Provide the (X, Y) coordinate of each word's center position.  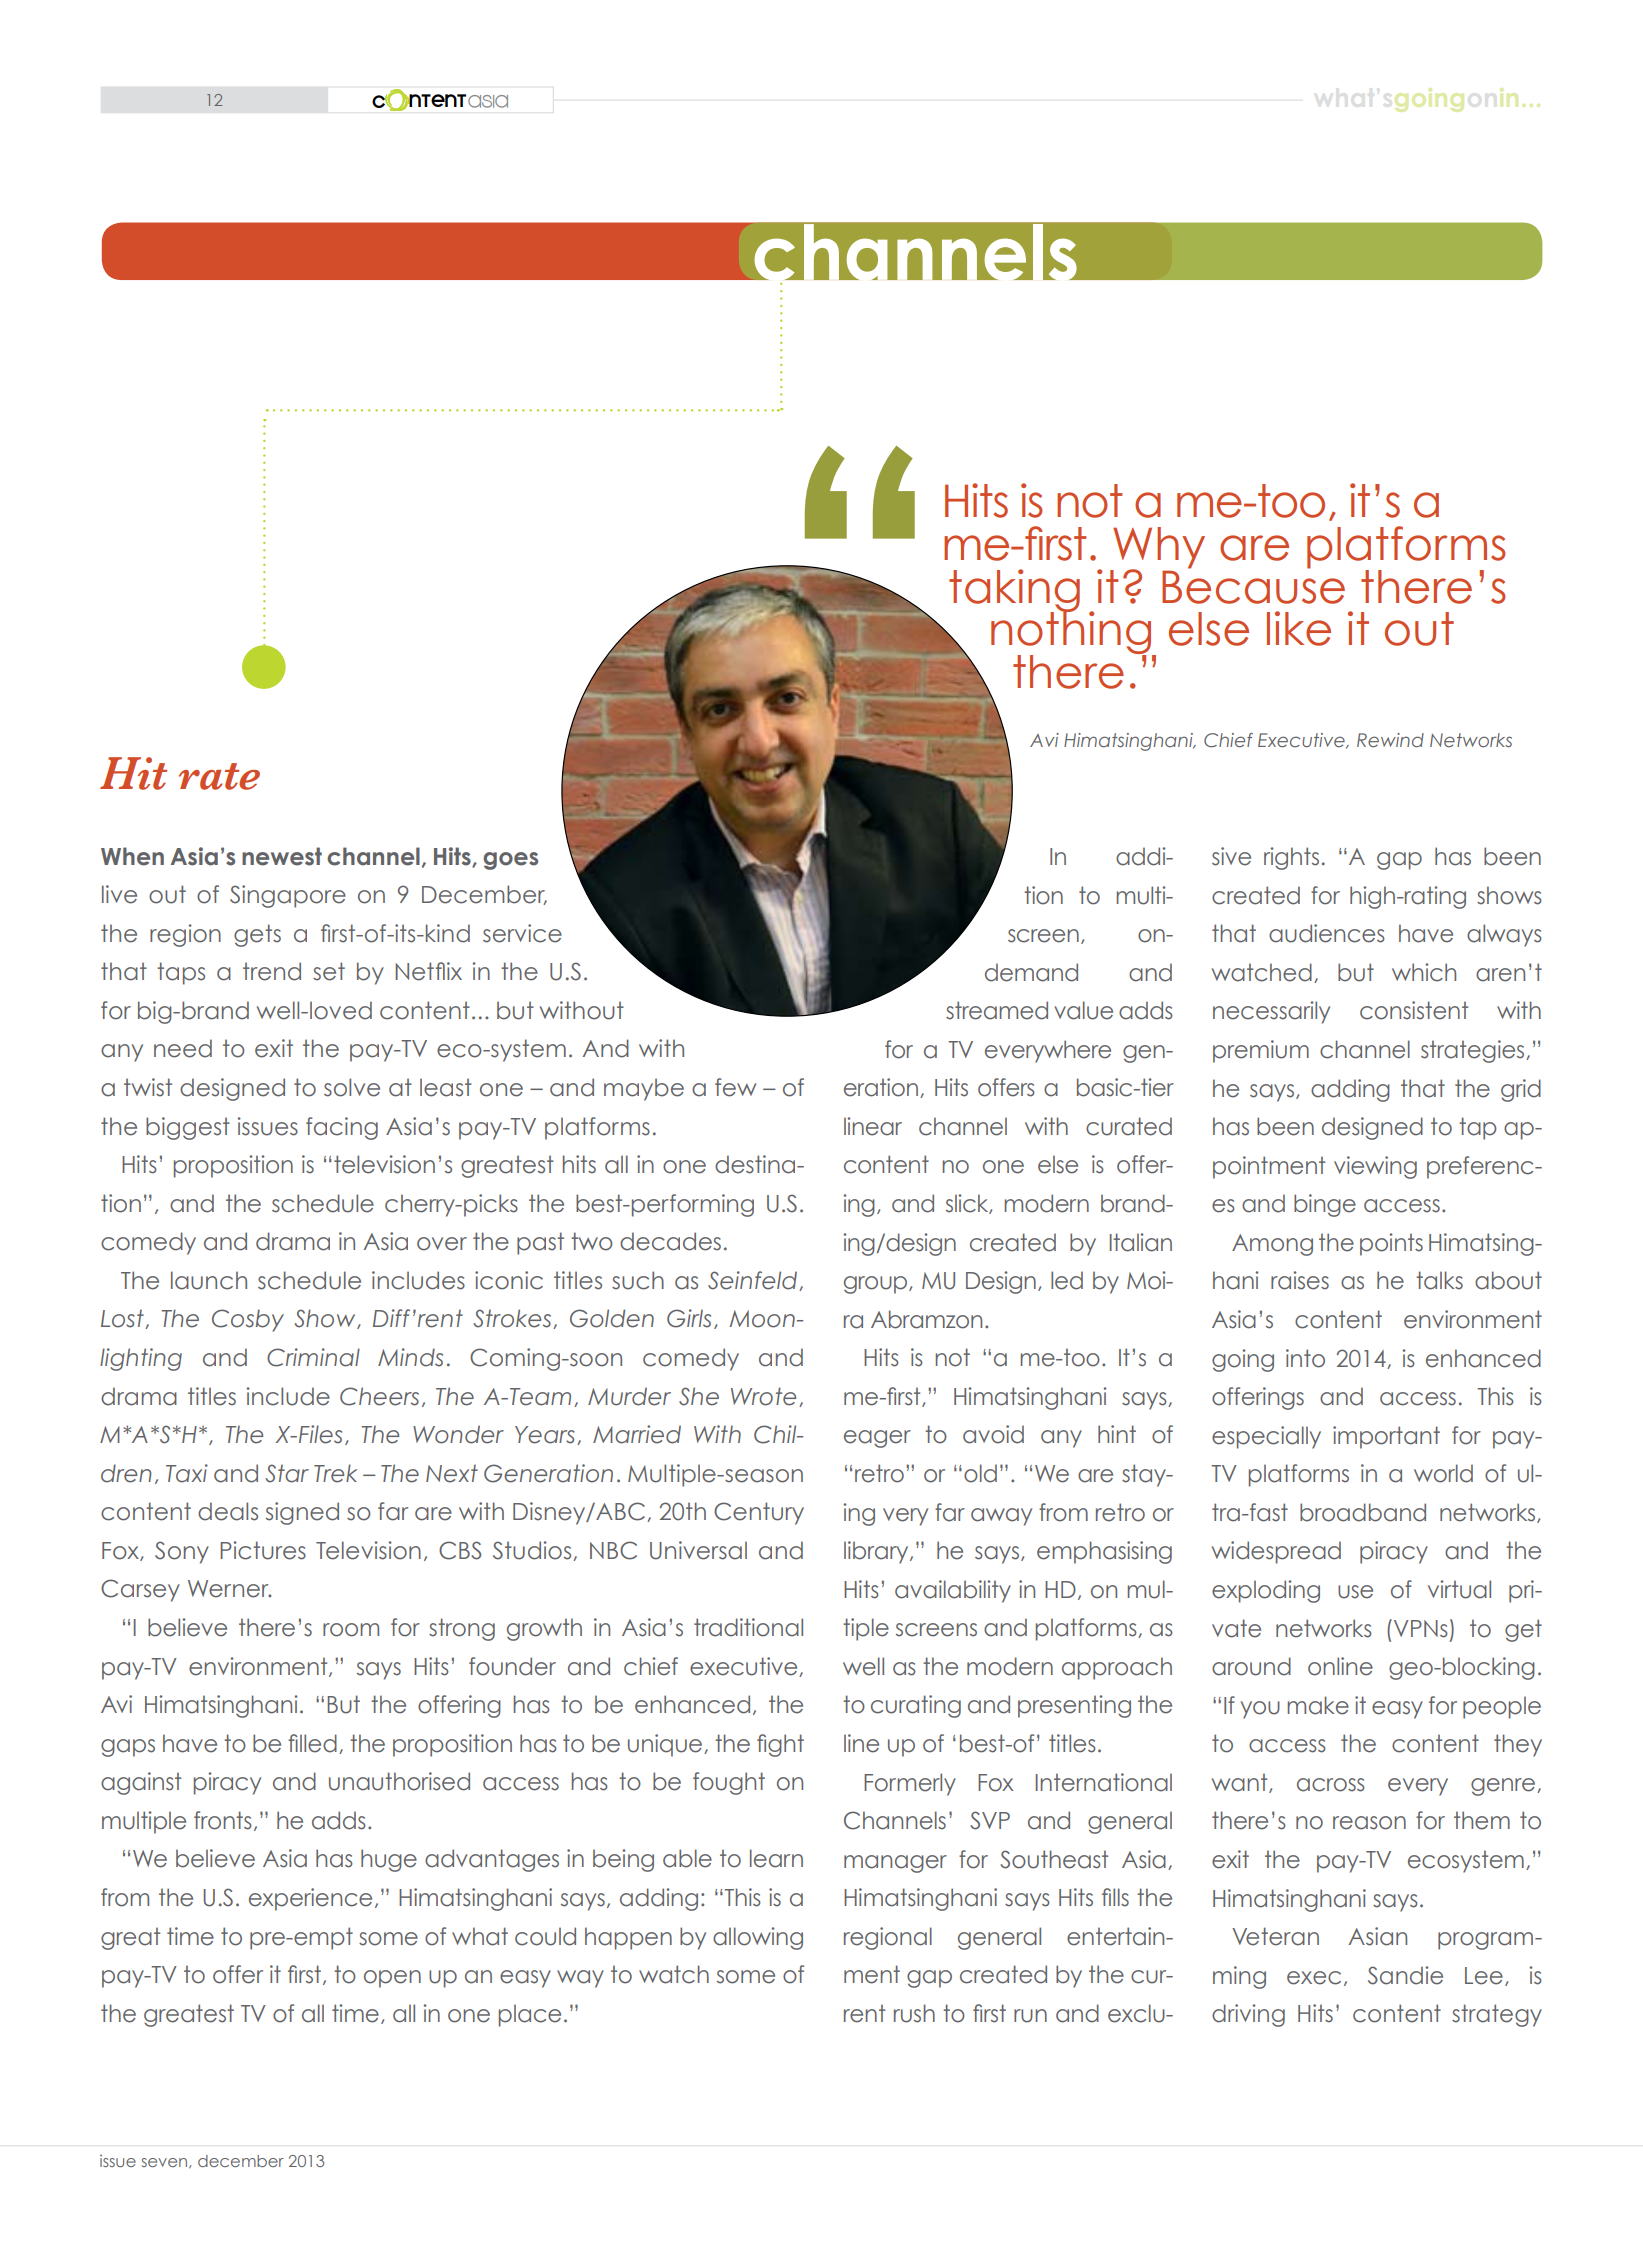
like (1299, 628)
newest (282, 856)
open (392, 1979)
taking (1014, 591)
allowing (758, 1938)
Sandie (1405, 1975)
